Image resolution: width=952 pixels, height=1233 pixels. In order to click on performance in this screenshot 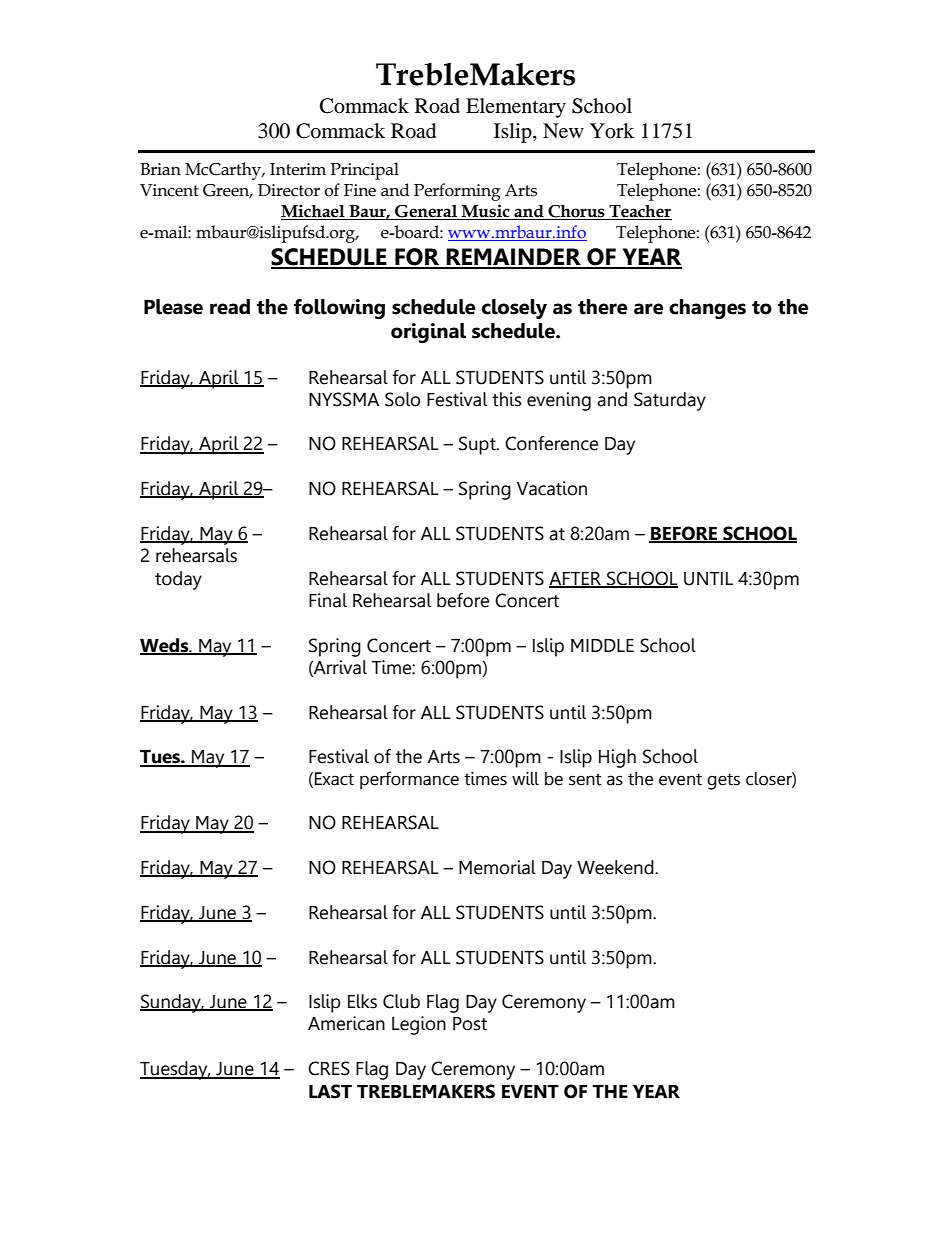, I will do `click(409, 780)`.
